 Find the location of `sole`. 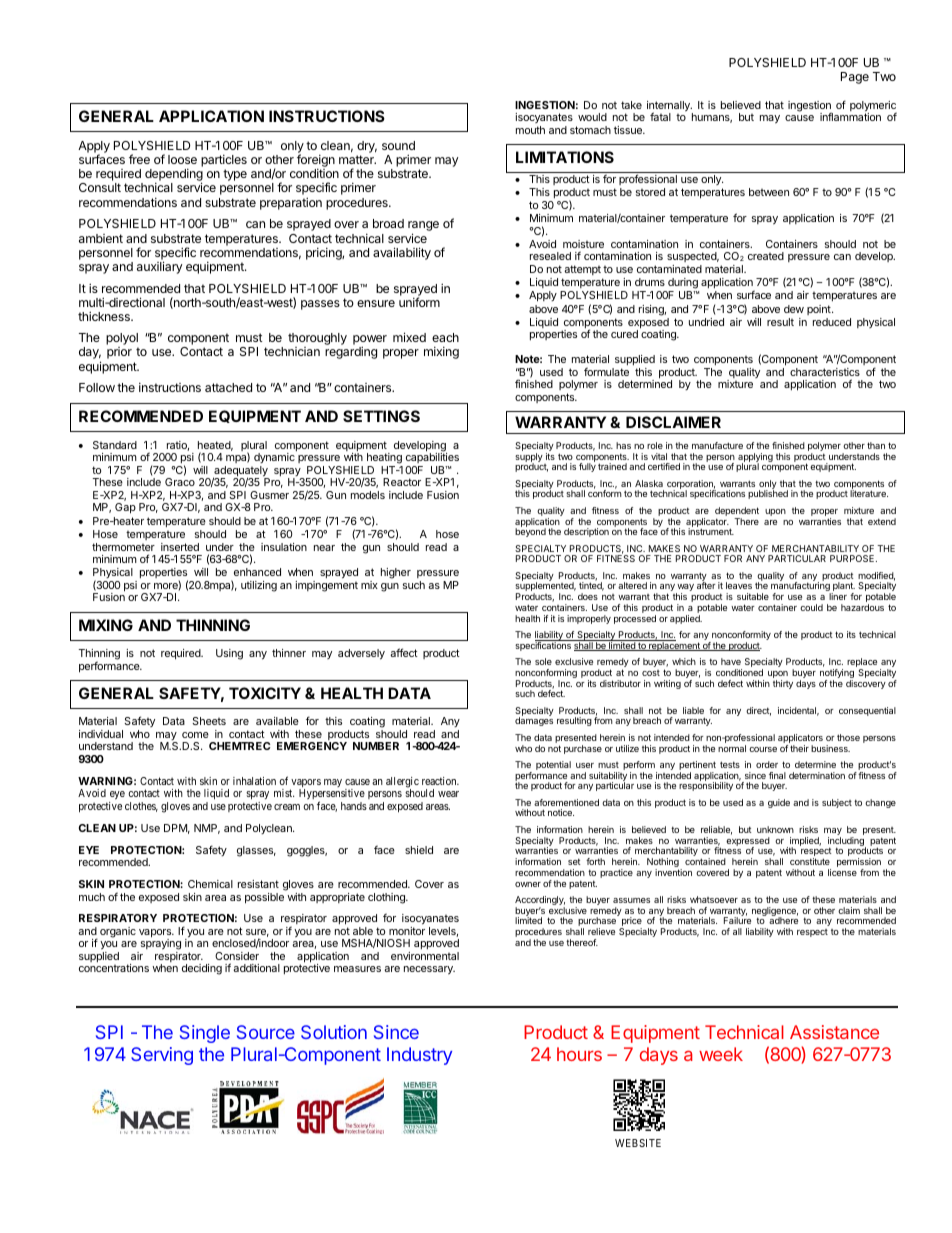

sole is located at coordinates (543, 661).
